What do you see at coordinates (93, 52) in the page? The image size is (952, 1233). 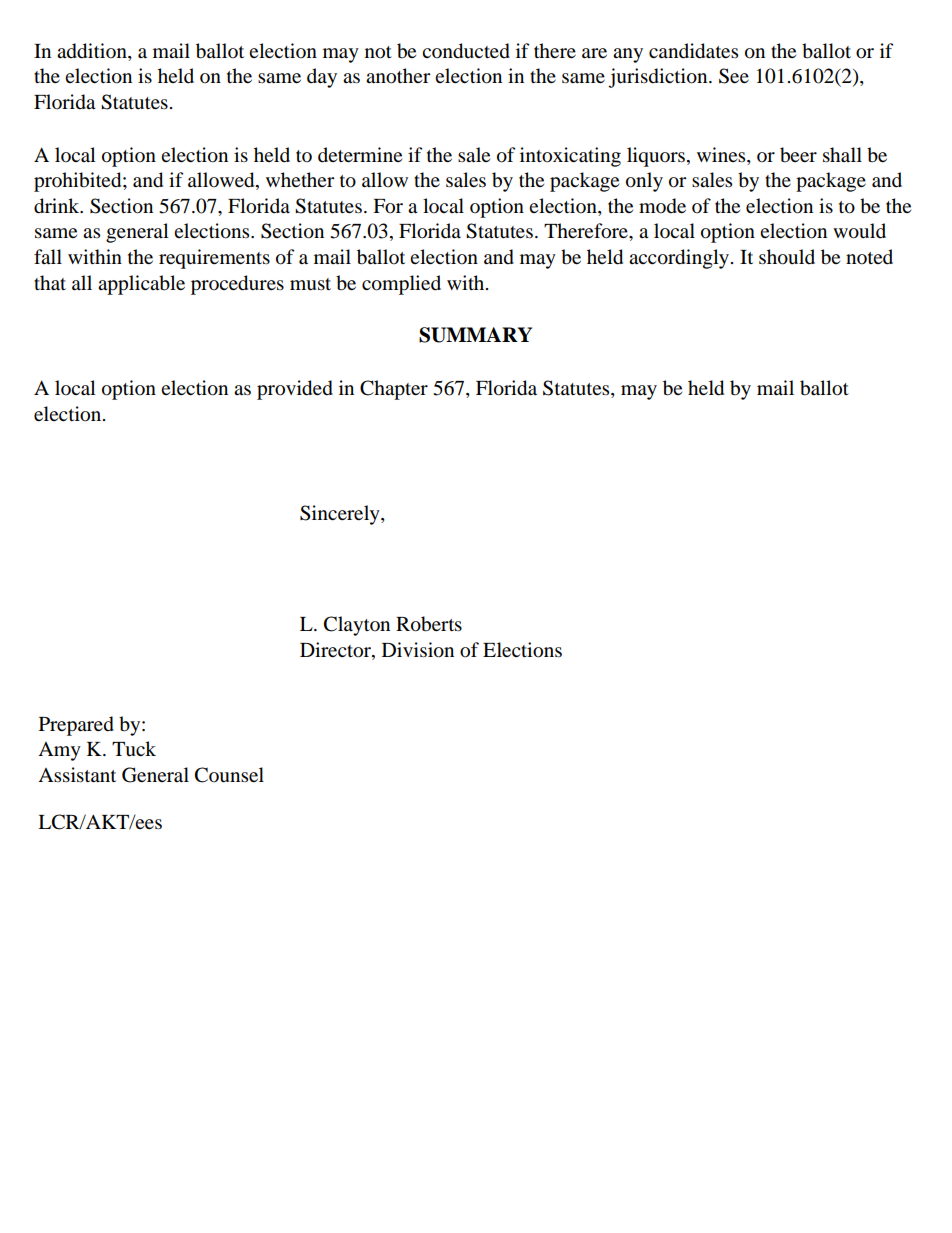 I see `addition` at bounding box center [93, 52].
